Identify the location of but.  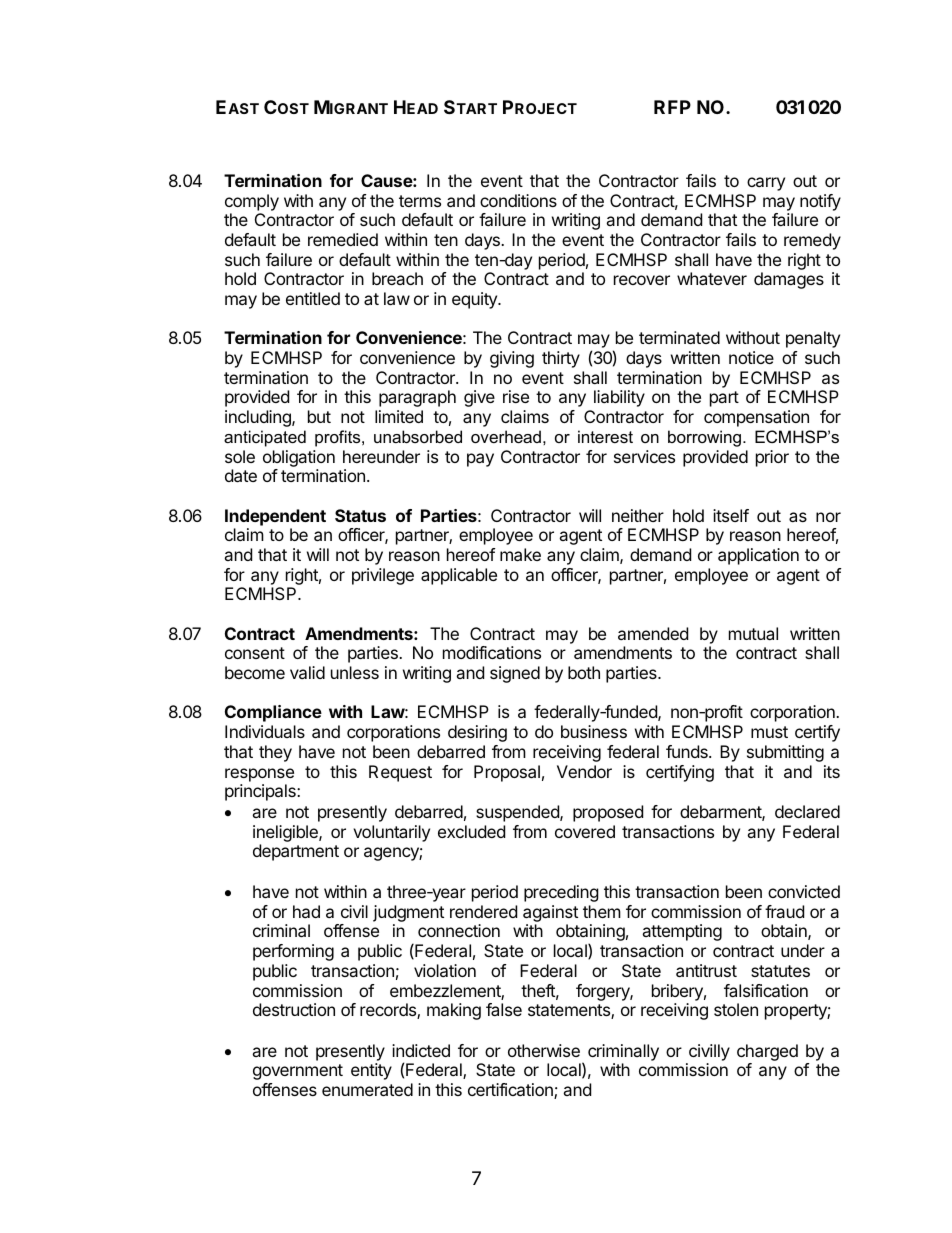
(319, 416).
